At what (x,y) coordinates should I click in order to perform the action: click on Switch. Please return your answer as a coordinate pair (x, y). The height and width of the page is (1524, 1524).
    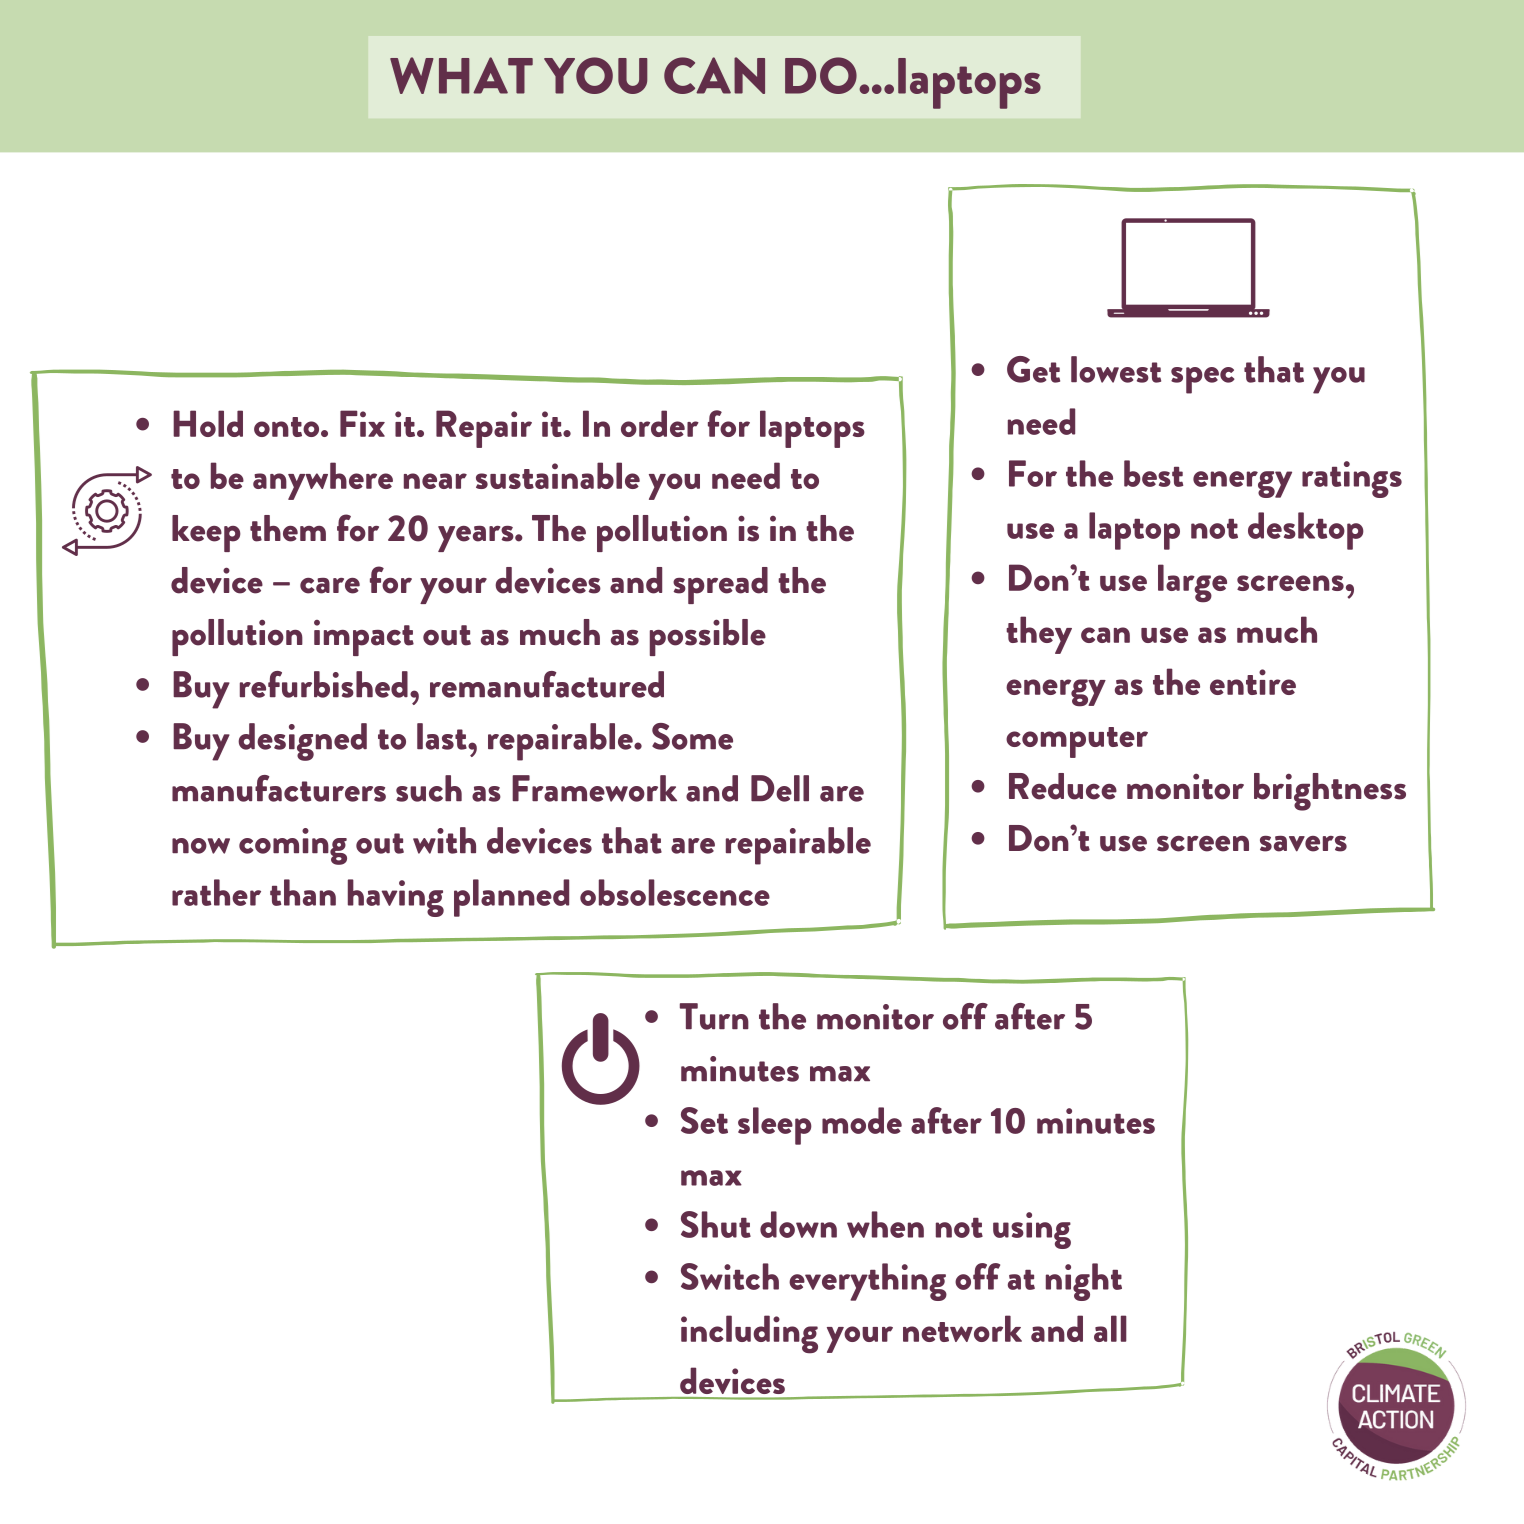
    Looking at the image, I should click on (730, 1276).
